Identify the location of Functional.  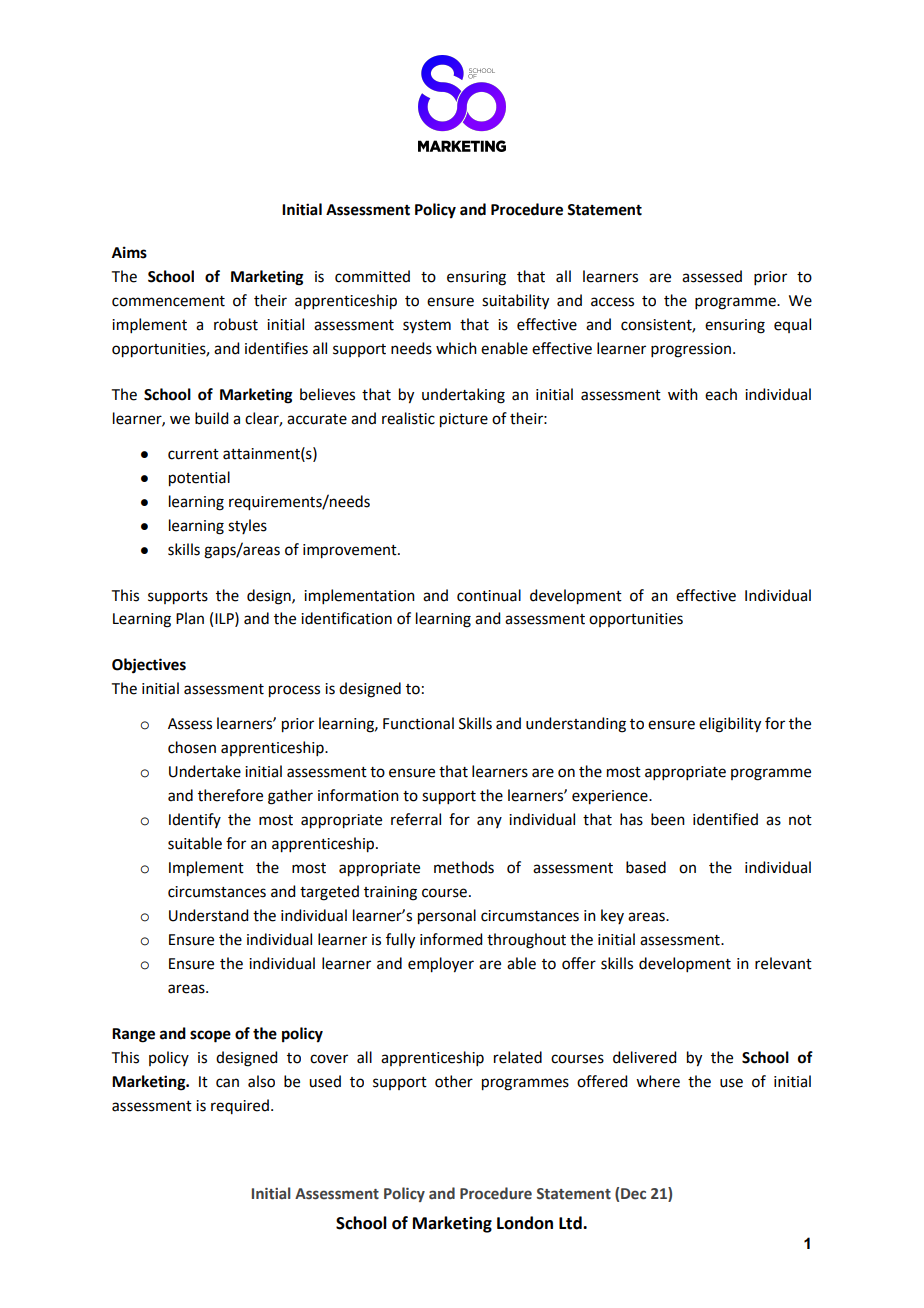
(418, 723).
